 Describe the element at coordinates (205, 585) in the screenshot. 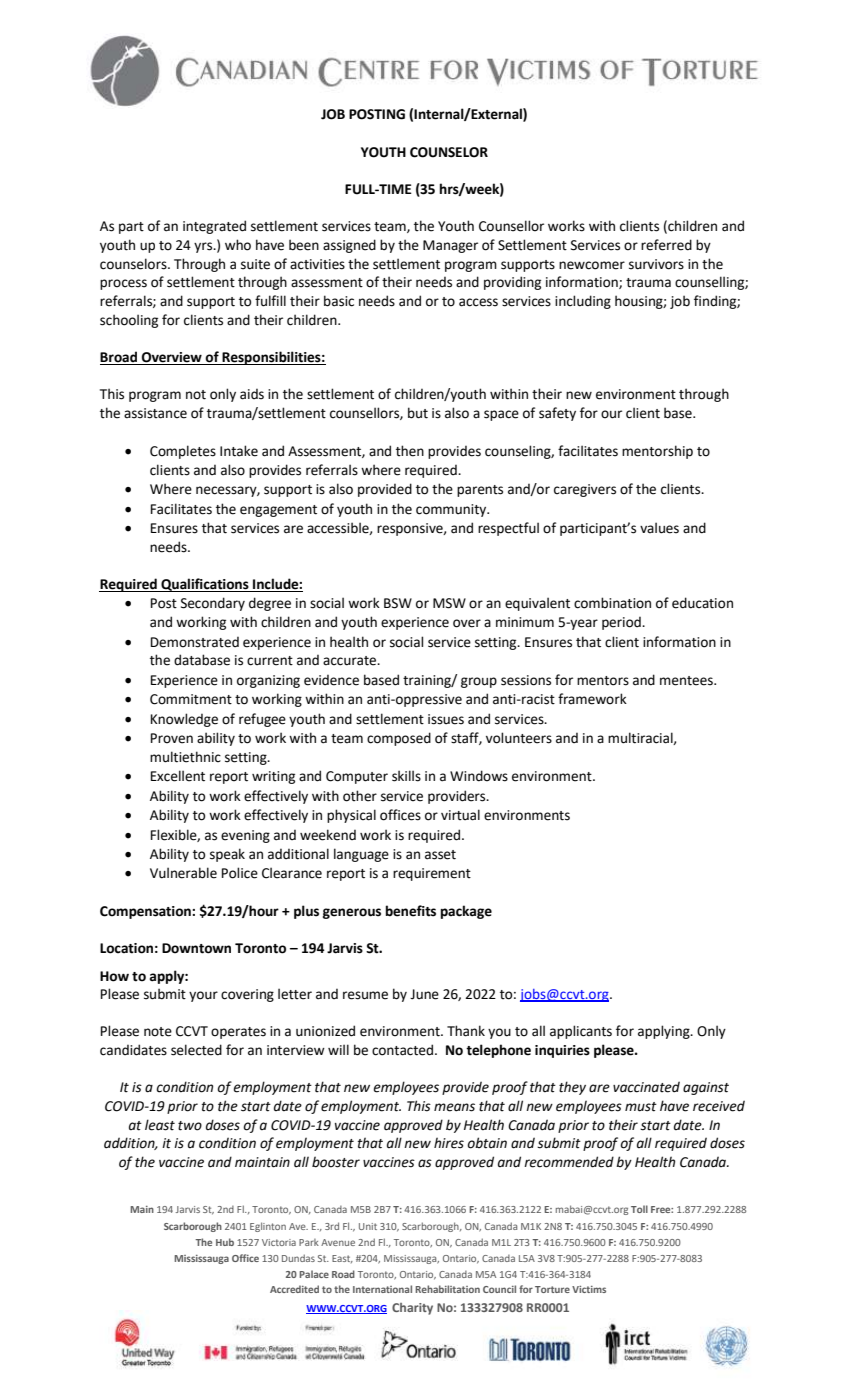

I see `Qualifications` at that location.
